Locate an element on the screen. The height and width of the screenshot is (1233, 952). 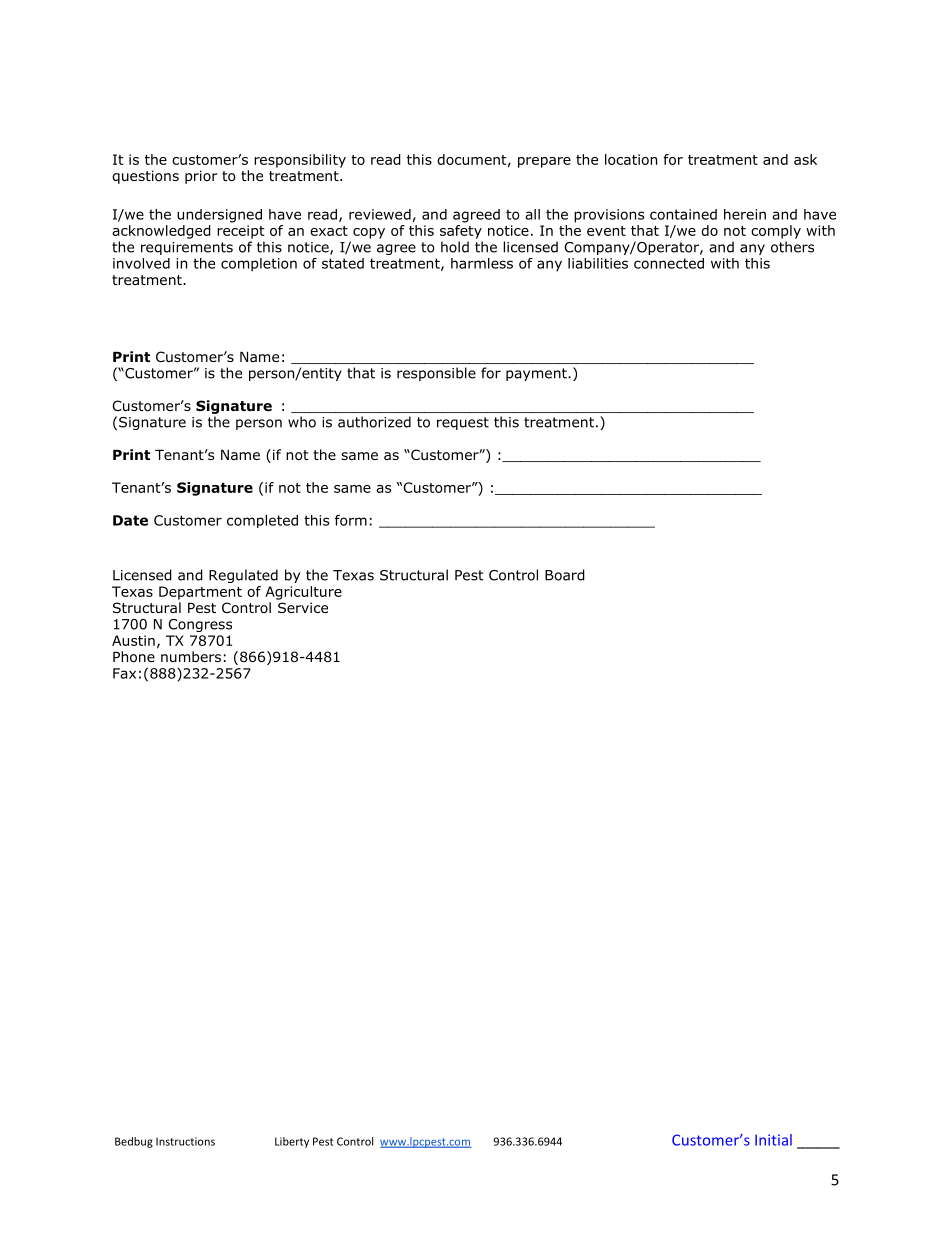
form is located at coordinates (351, 520).
